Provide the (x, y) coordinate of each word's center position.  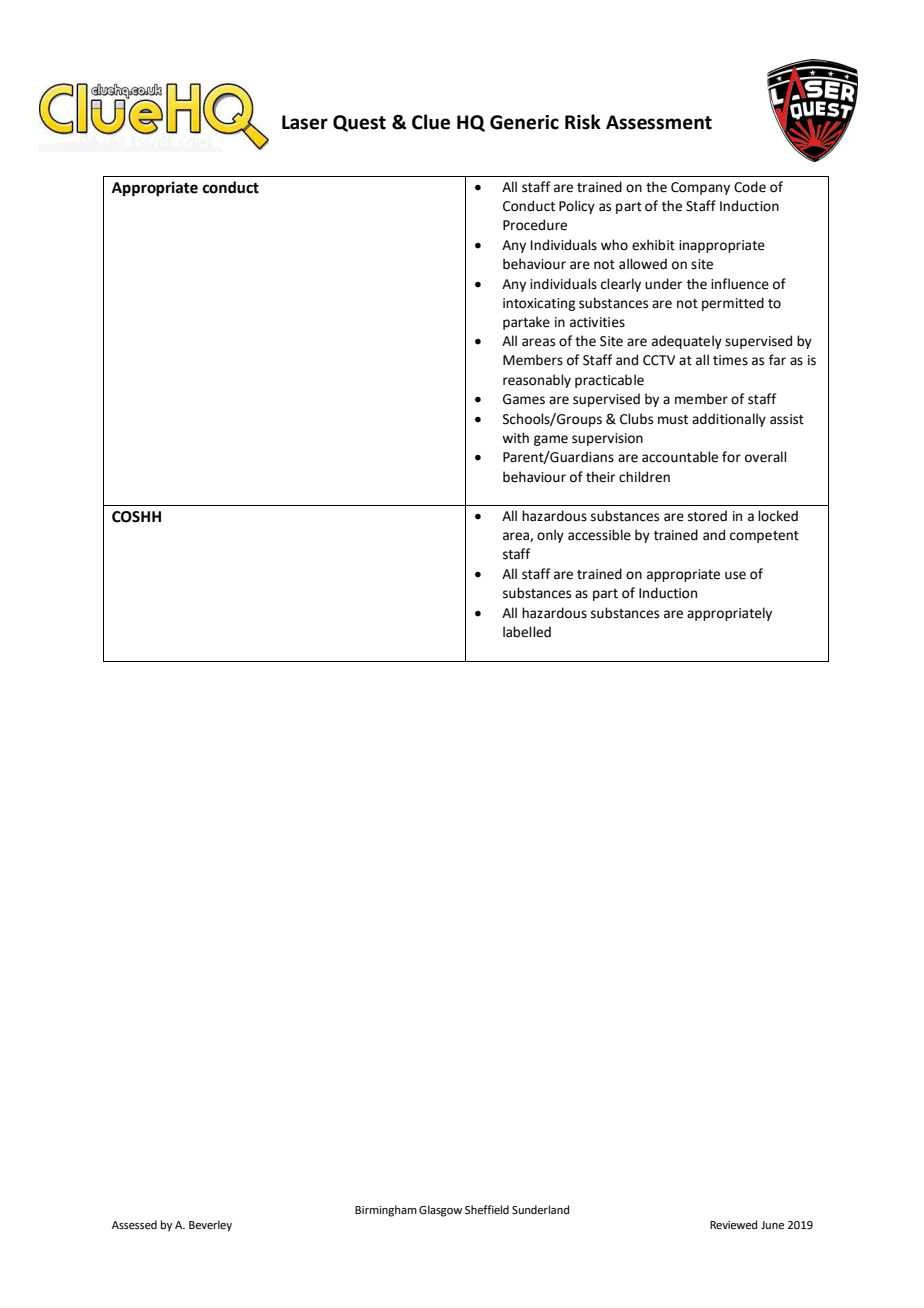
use (735, 575)
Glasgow (440, 1211)
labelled (527, 632)
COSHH (136, 517)
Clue (431, 122)
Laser (305, 122)
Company (700, 188)
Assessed (134, 1224)
